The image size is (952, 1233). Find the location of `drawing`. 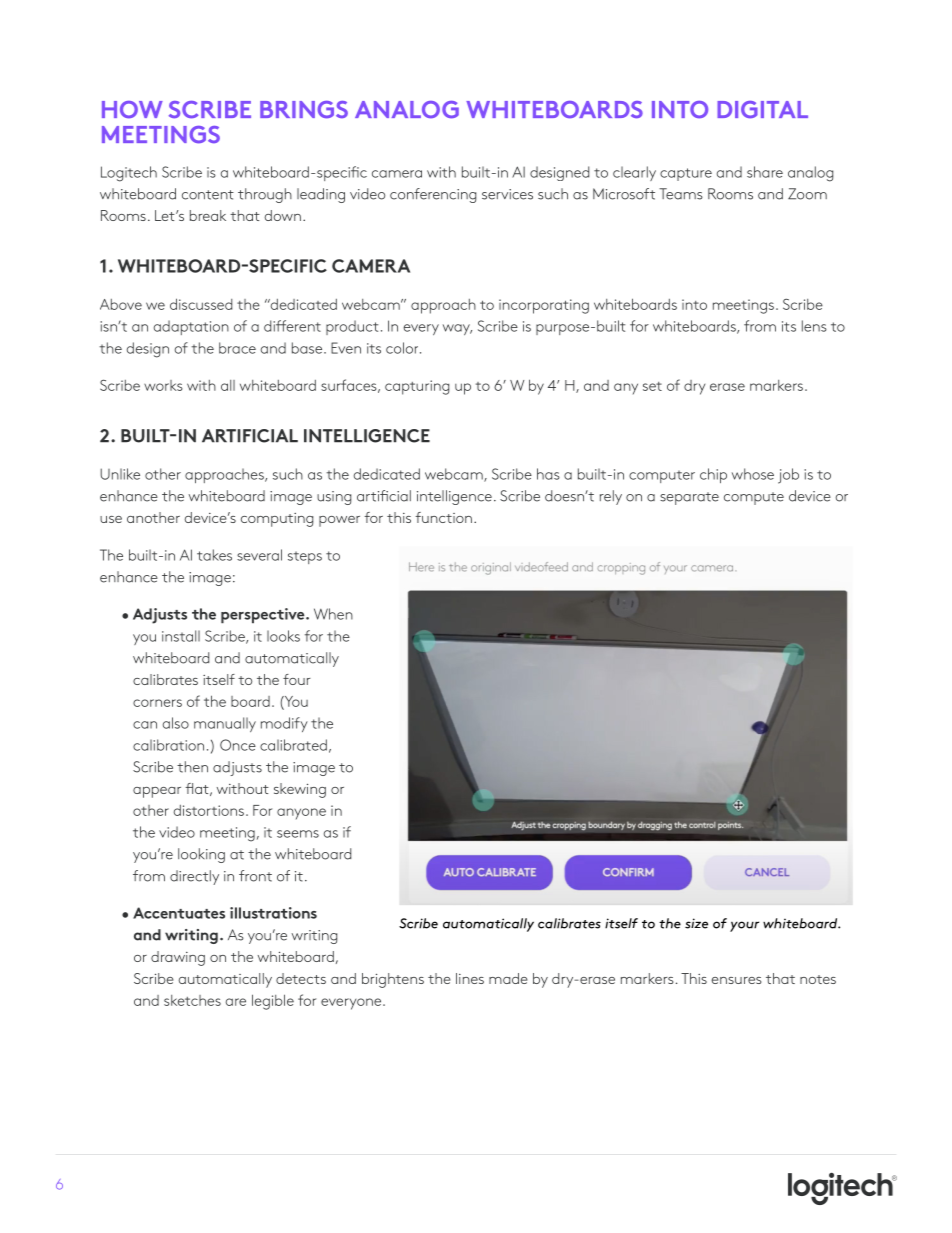

drawing is located at coordinates (178, 958).
